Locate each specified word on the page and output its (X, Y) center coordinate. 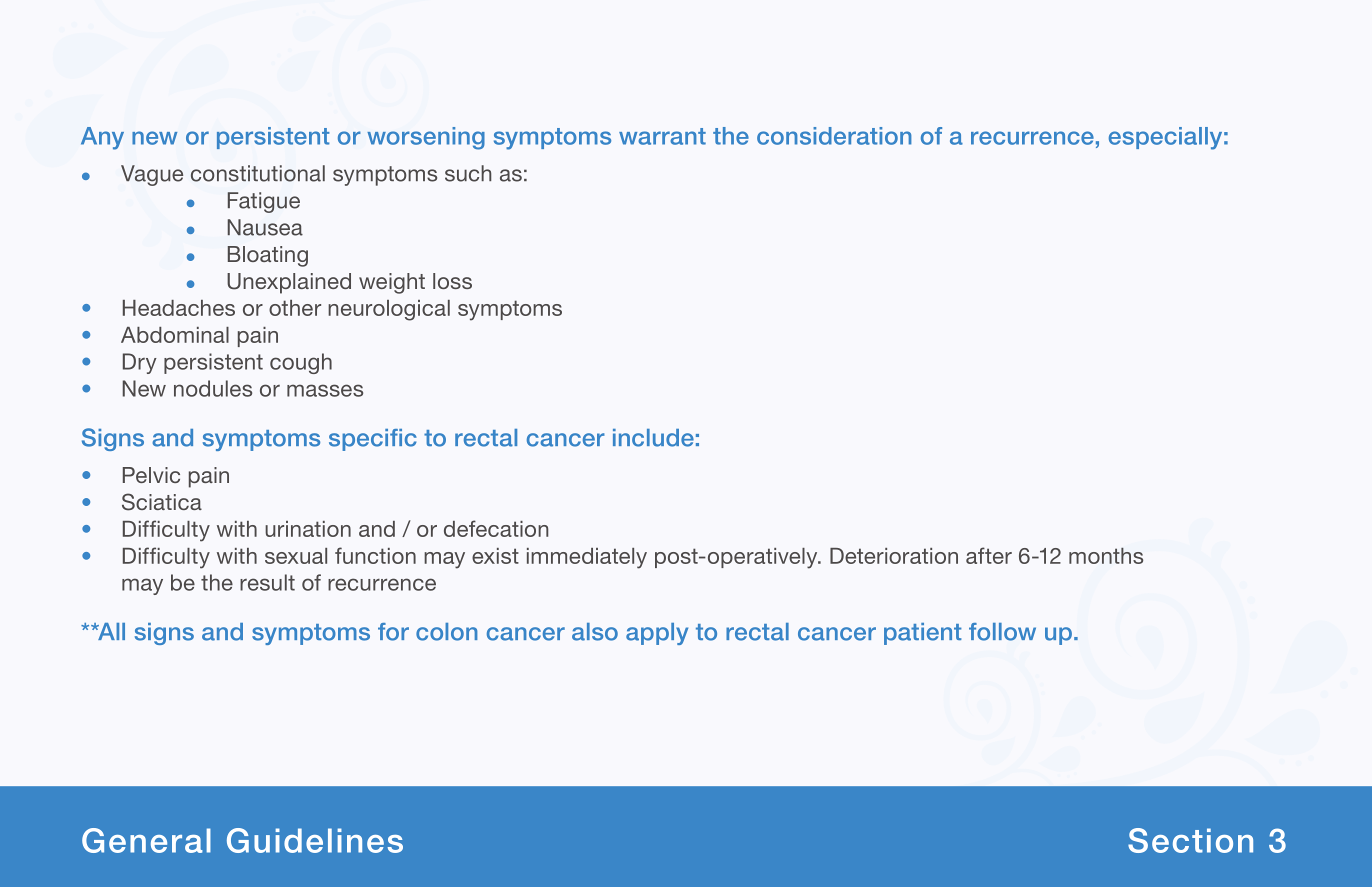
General (146, 840)
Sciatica (162, 502)
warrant (662, 136)
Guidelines (315, 840)
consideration (834, 136)
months (1106, 556)
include (653, 438)
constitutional (258, 173)
